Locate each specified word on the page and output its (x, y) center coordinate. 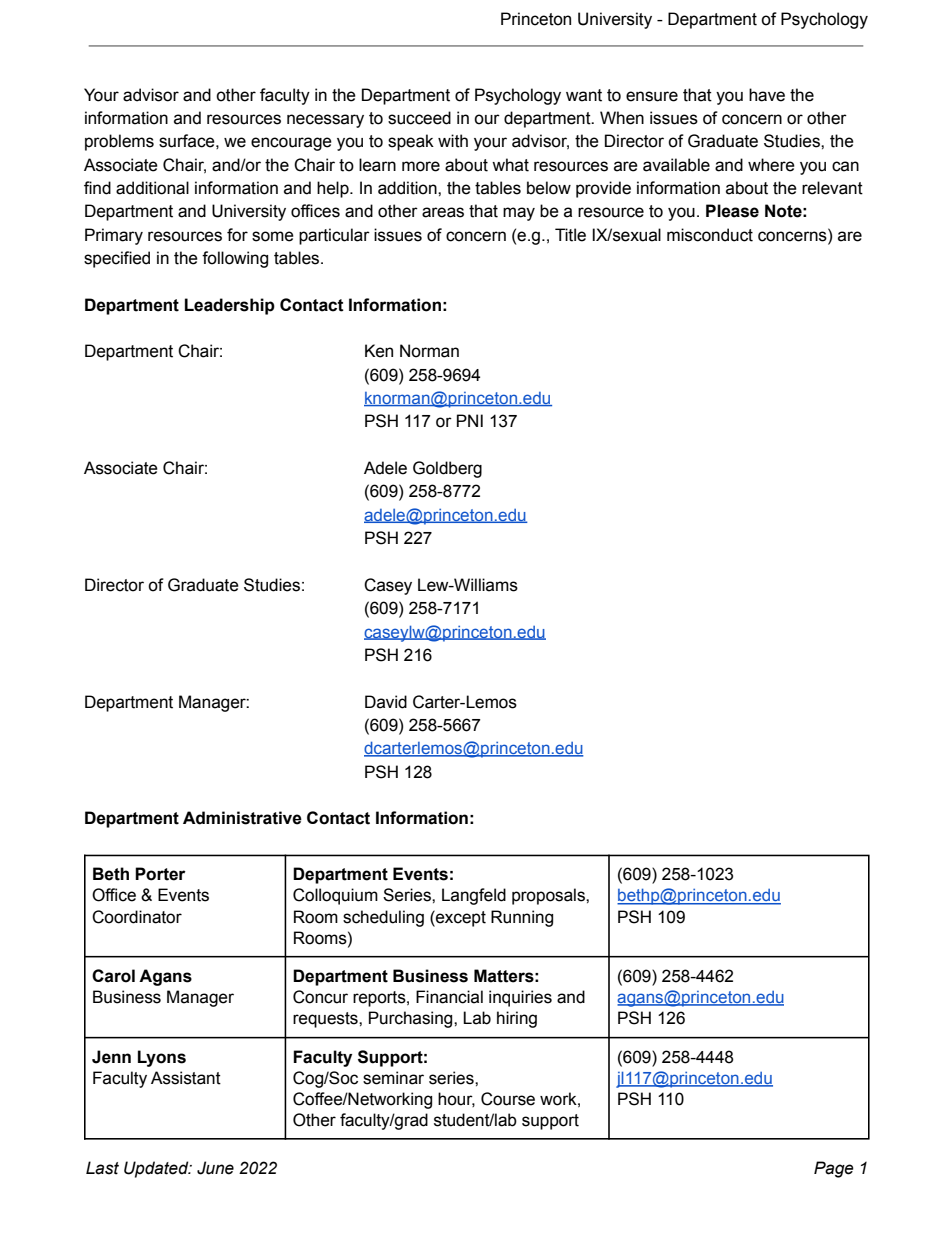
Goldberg (447, 469)
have (767, 95)
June (215, 1168)
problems (119, 142)
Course (508, 1099)
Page (834, 1169)
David (386, 702)
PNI (470, 420)
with (453, 141)
